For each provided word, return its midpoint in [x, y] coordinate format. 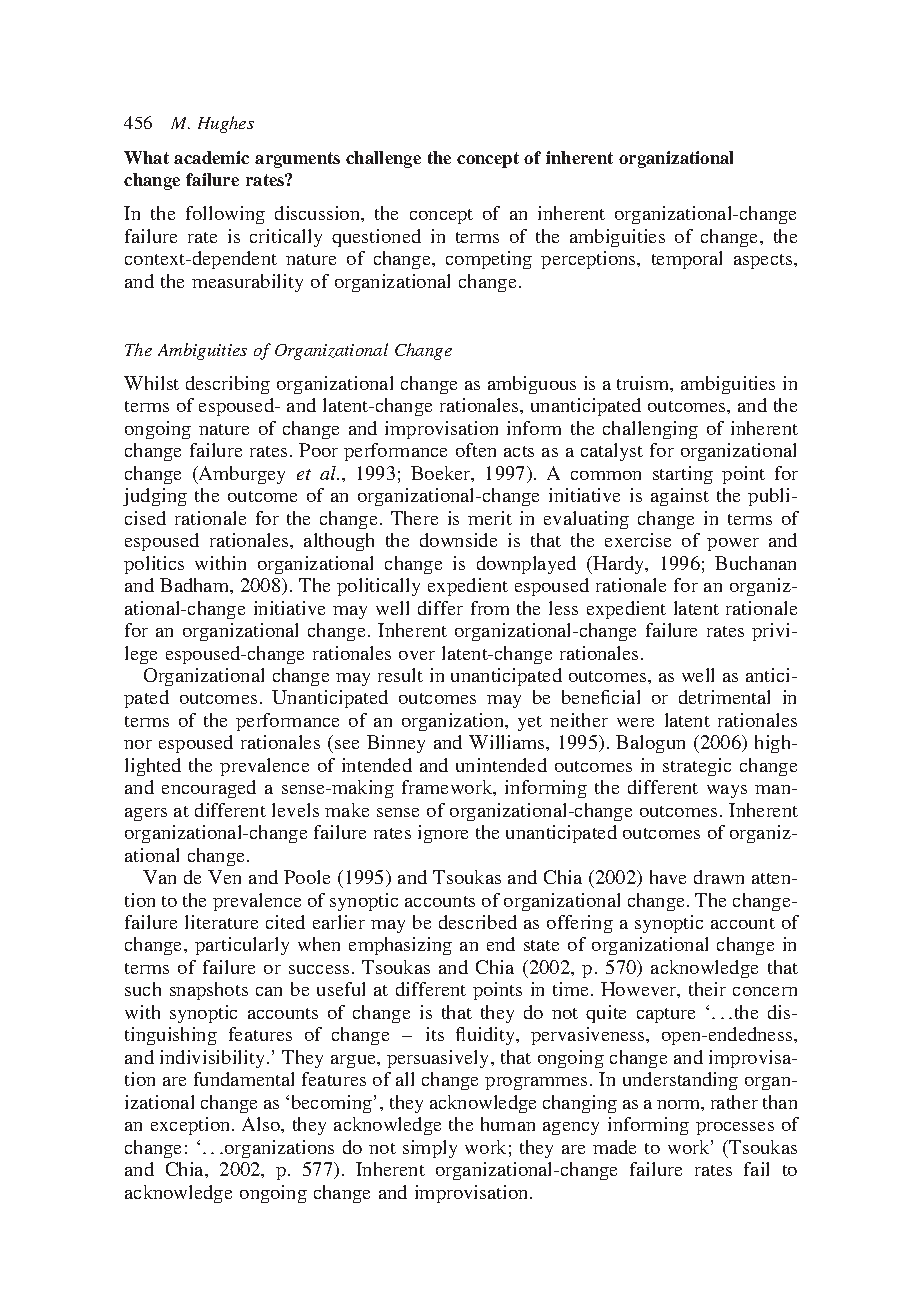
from [490, 608]
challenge [383, 159]
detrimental [724, 697]
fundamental [244, 1079]
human [508, 1124]
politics [154, 565]
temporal [687, 260]
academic [211, 157]
